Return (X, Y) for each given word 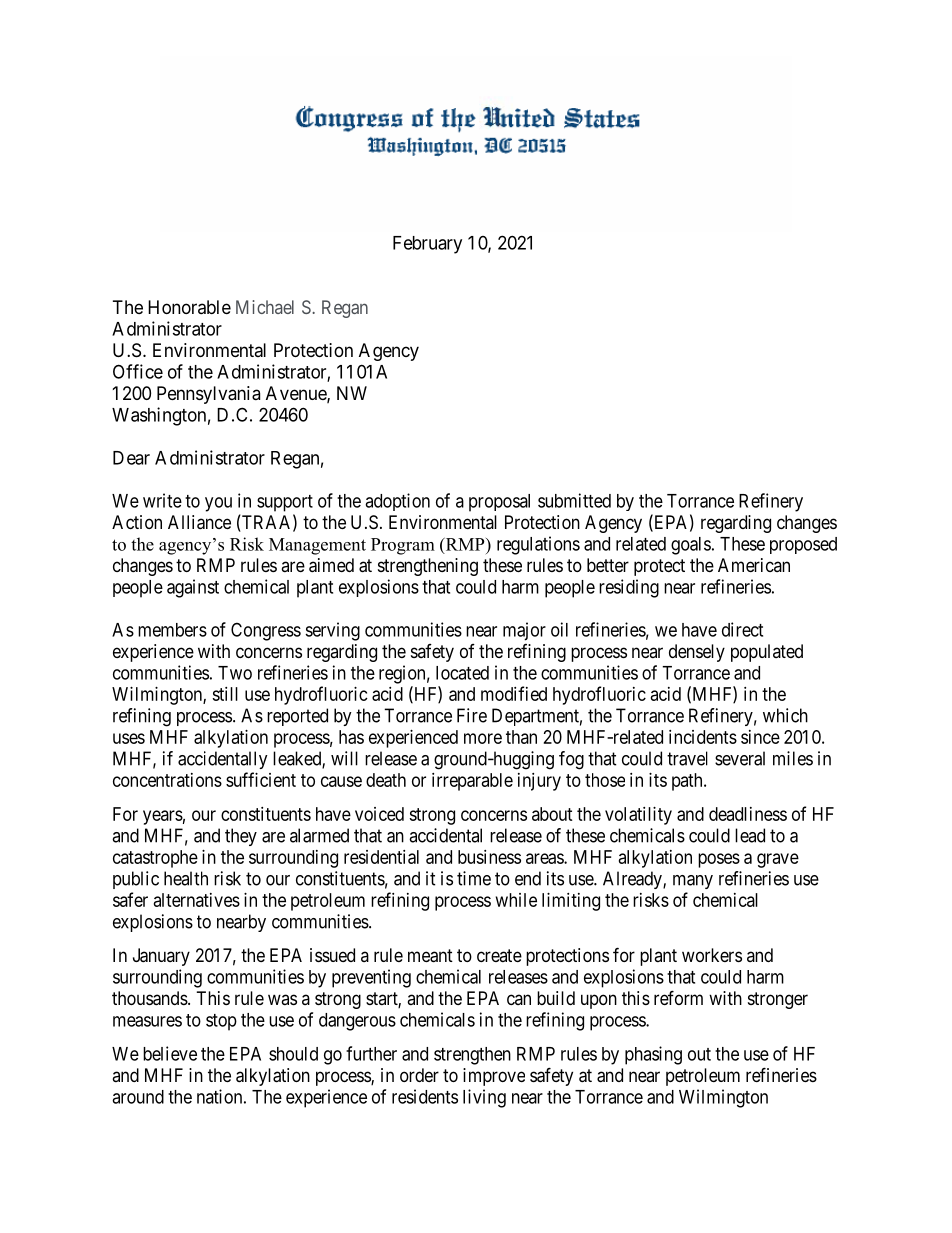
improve (494, 1077)
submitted (574, 500)
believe (170, 1053)
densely (697, 653)
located (462, 673)
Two (235, 673)
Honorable (189, 307)
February (427, 245)
